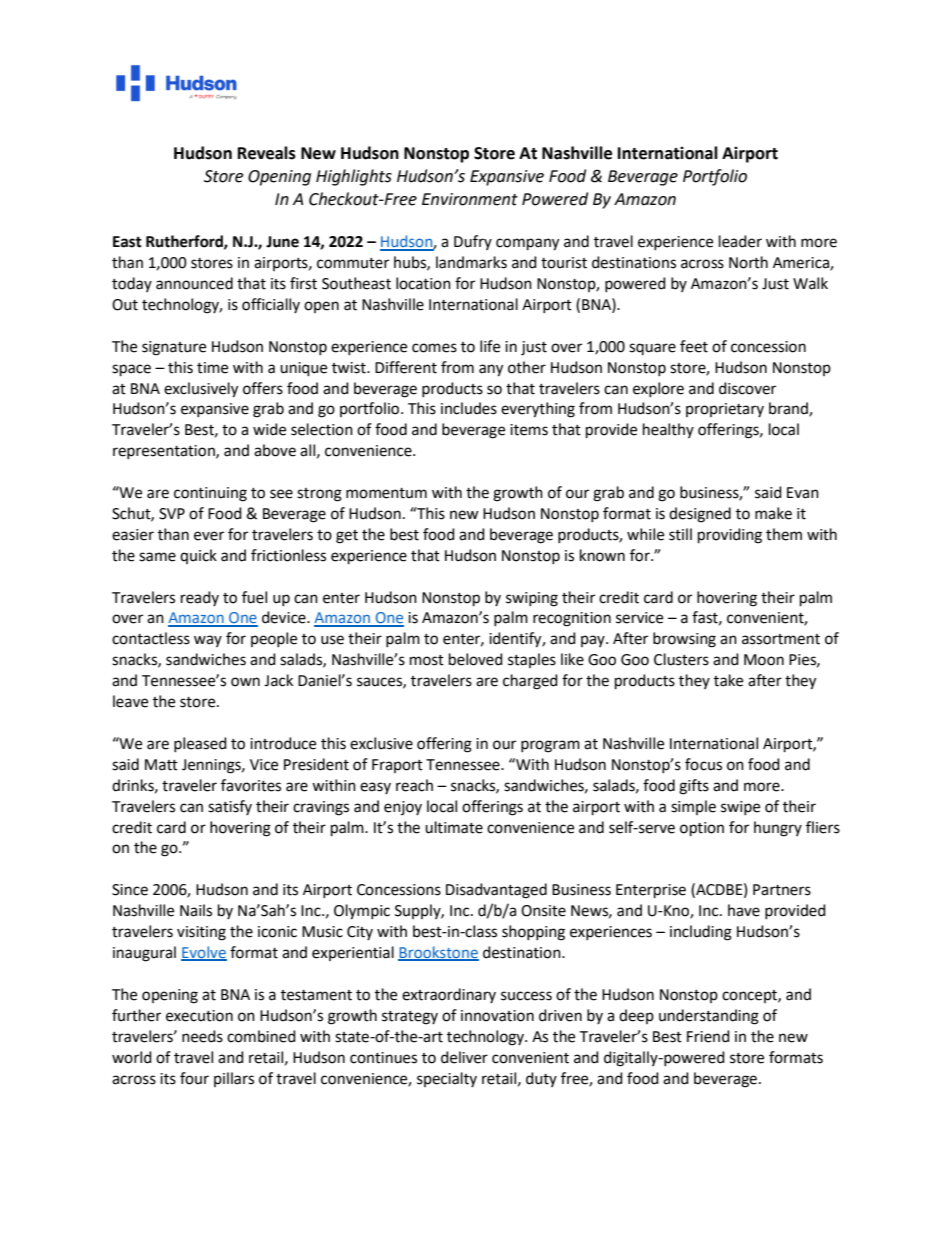 Image resolution: width=952 pixels, height=1233 pixels. Describe the element at coordinates (200, 598) in the screenshot. I see `ready` at that location.
